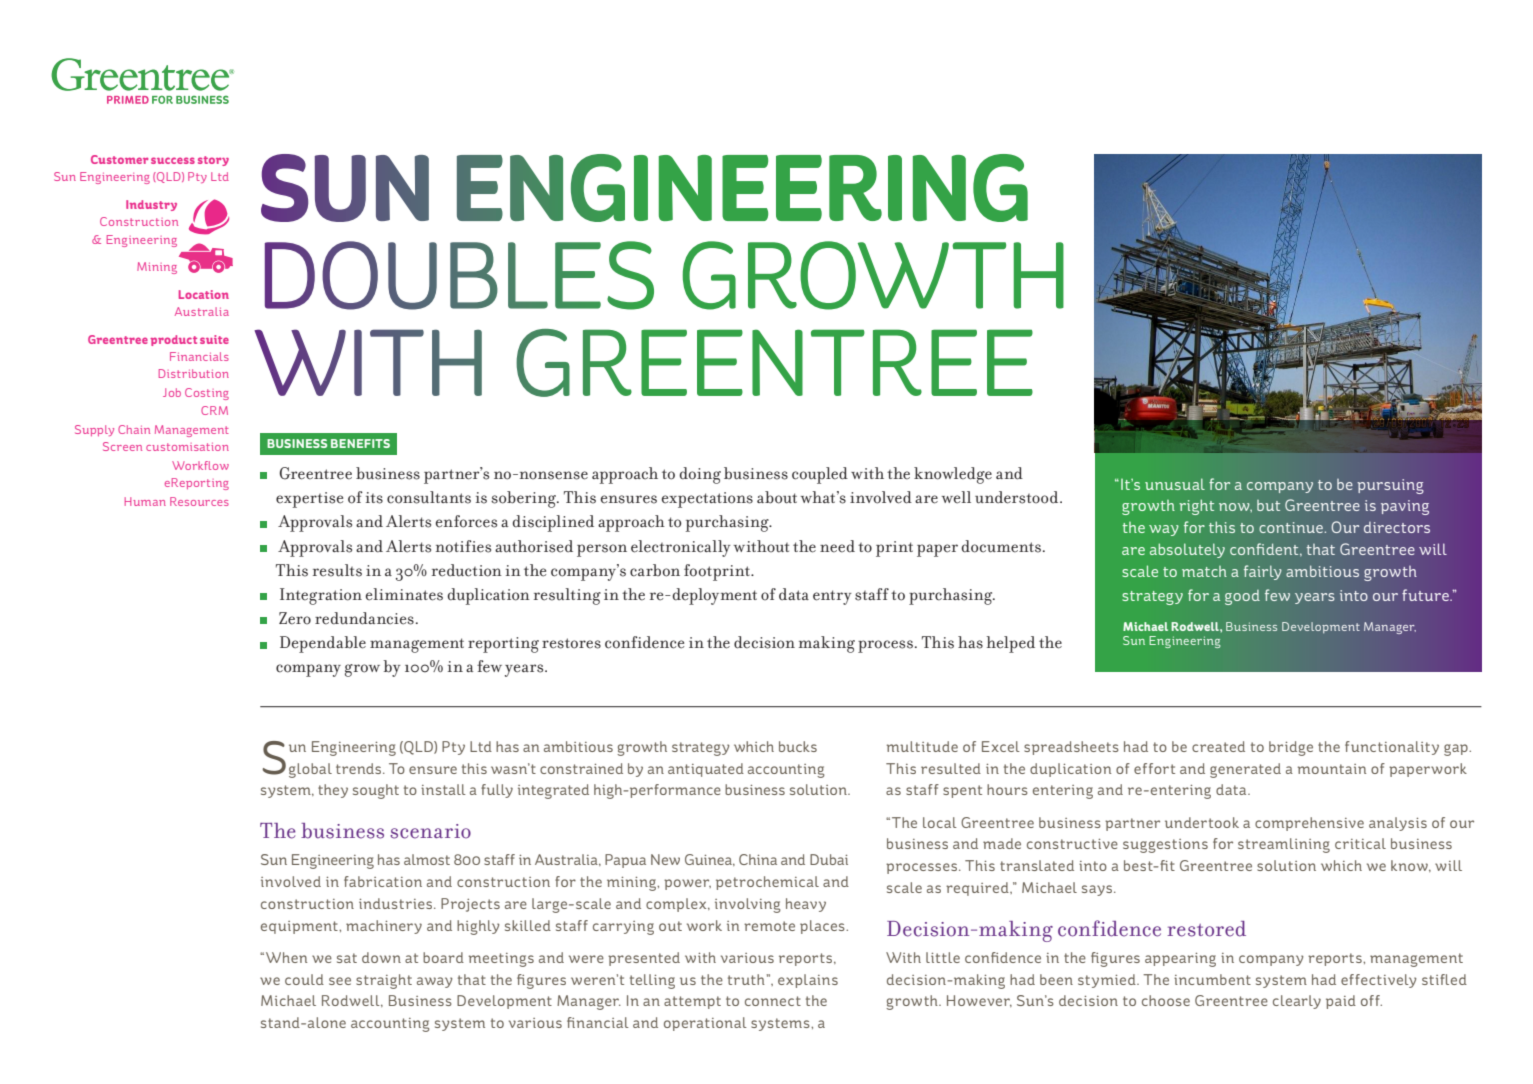  I want to click on bucks, so click(798, 746).
